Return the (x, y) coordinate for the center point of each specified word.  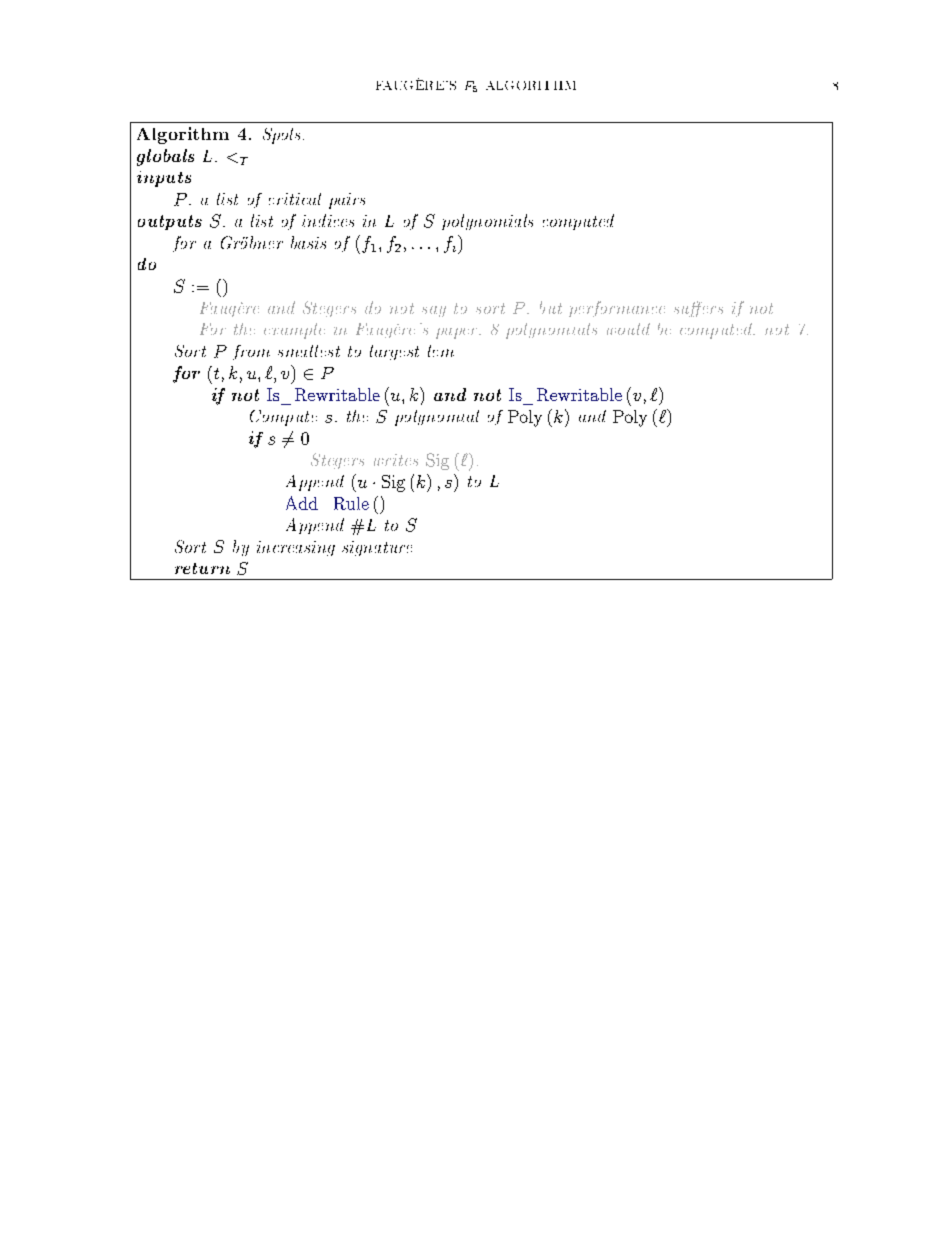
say (434, 311)
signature (377, 548)
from (251, 352)
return (202, 568)
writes (396, 460)
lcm (441, 351)
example (294, 331)
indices (328, 220)
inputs (164, 179)
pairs (347, 201)
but (551, 307)
